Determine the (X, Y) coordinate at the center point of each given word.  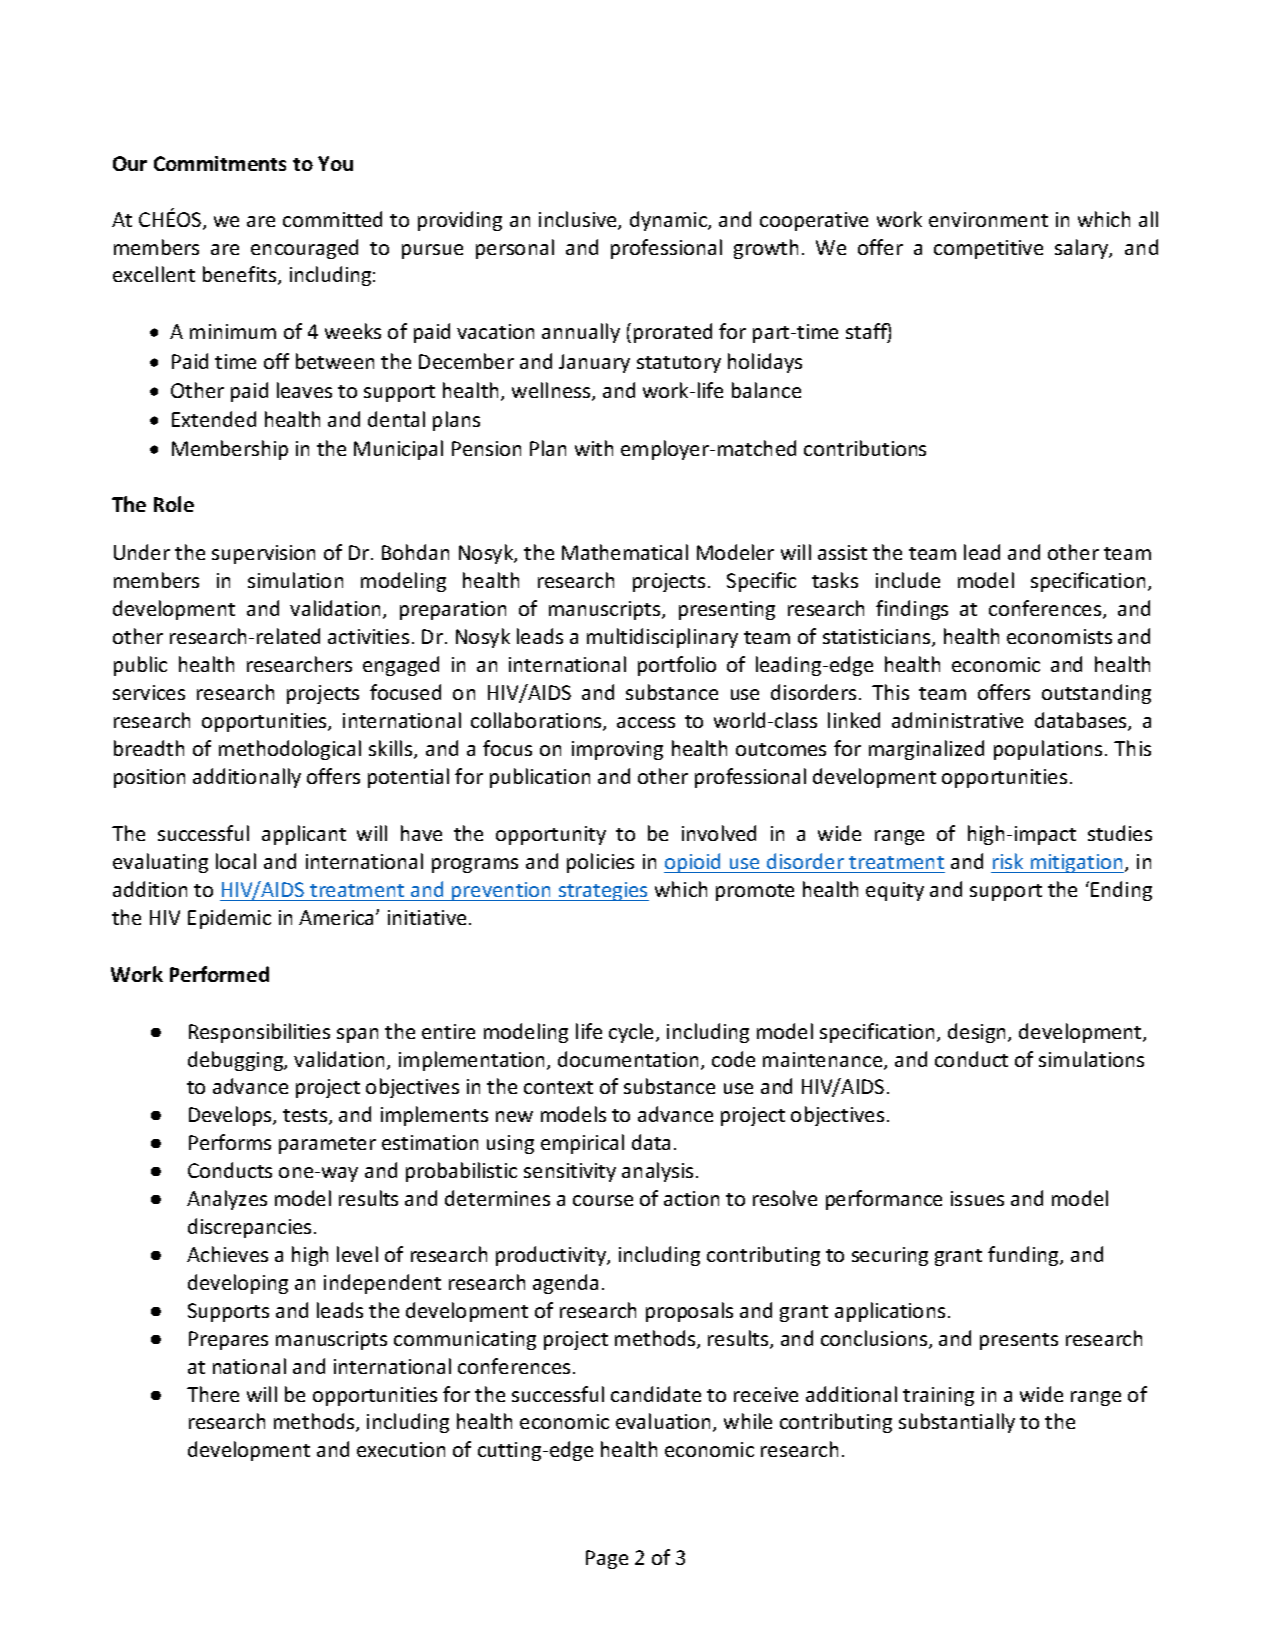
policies (600, 863)
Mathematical (625, 552)
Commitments (220, 163)
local (236, 861)
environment (988, 219)
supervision (263, 554)
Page (607, 1559)
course (603, 1200)
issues (977, 1198)
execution (401, 1449)
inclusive (579, 220)
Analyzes (227, 1200)
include (908, 580)
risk (1008, 861)
